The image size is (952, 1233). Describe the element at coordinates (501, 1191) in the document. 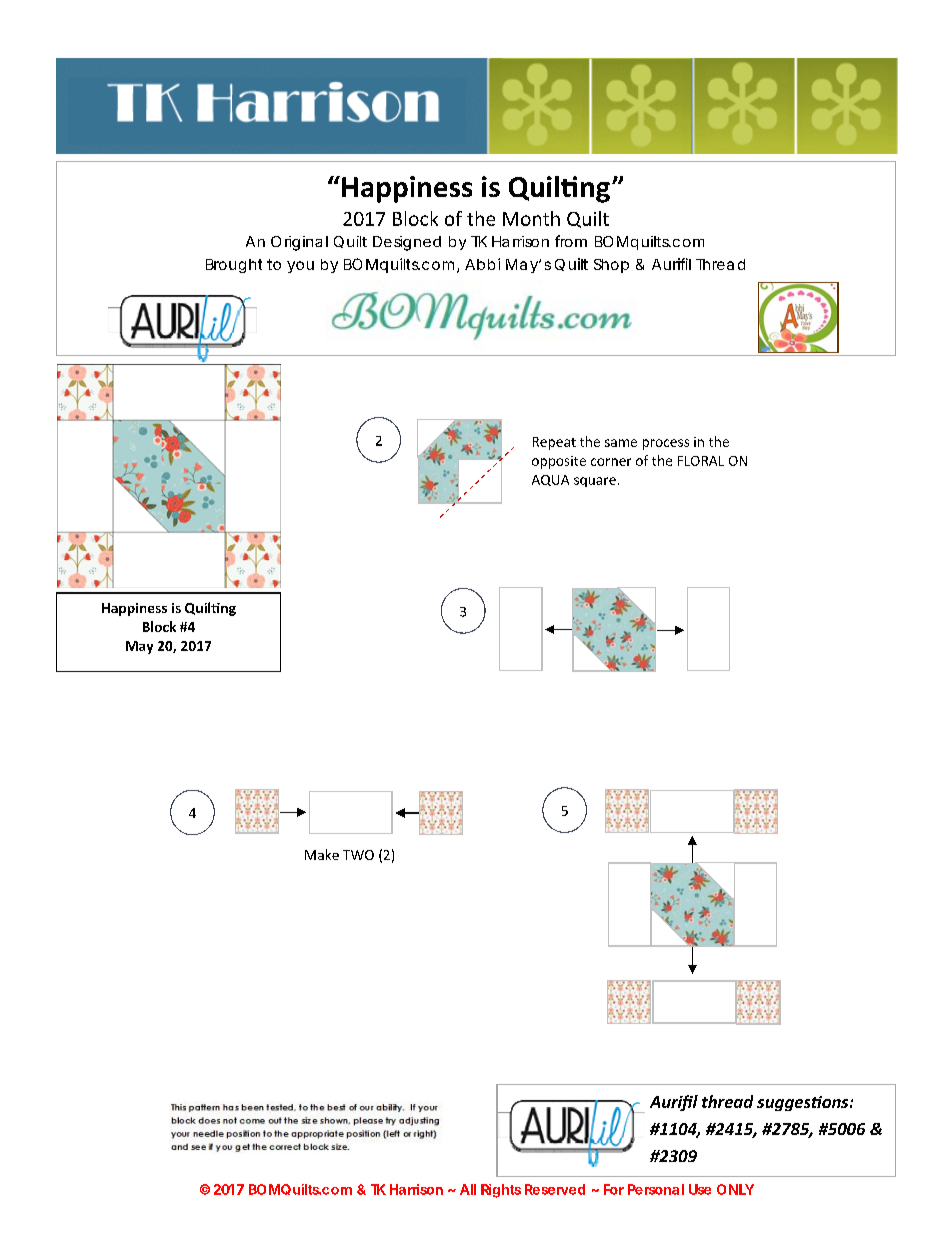

I see `Rights` at that location.
